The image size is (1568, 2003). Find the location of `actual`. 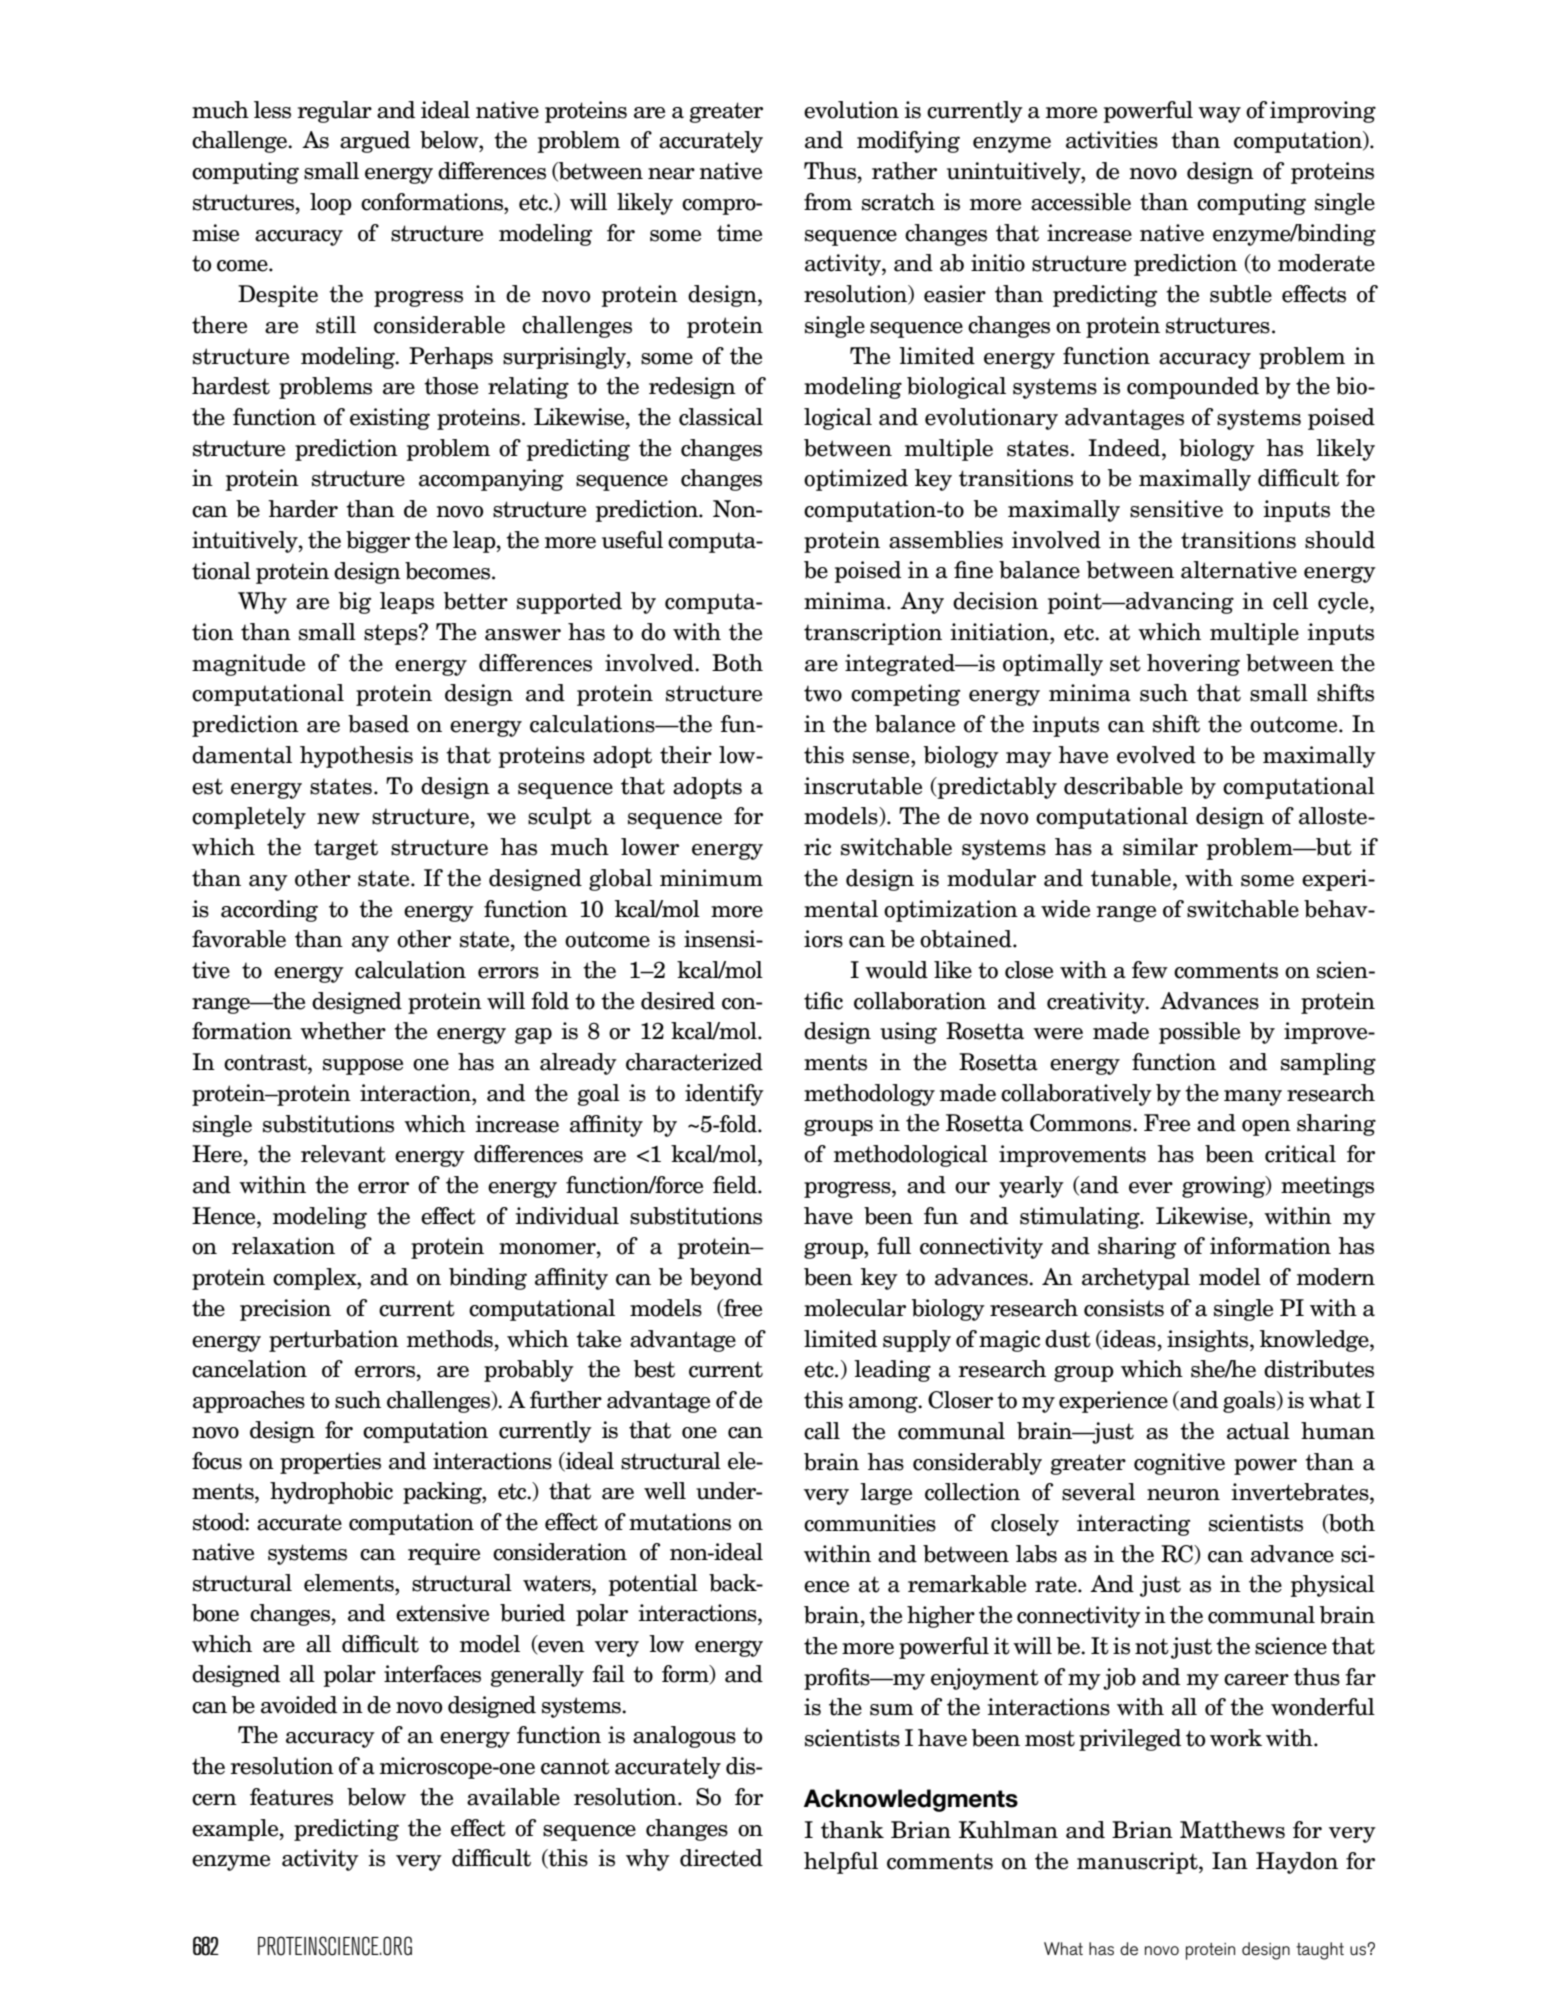

actual is located at coordinates (1258, 1431).
